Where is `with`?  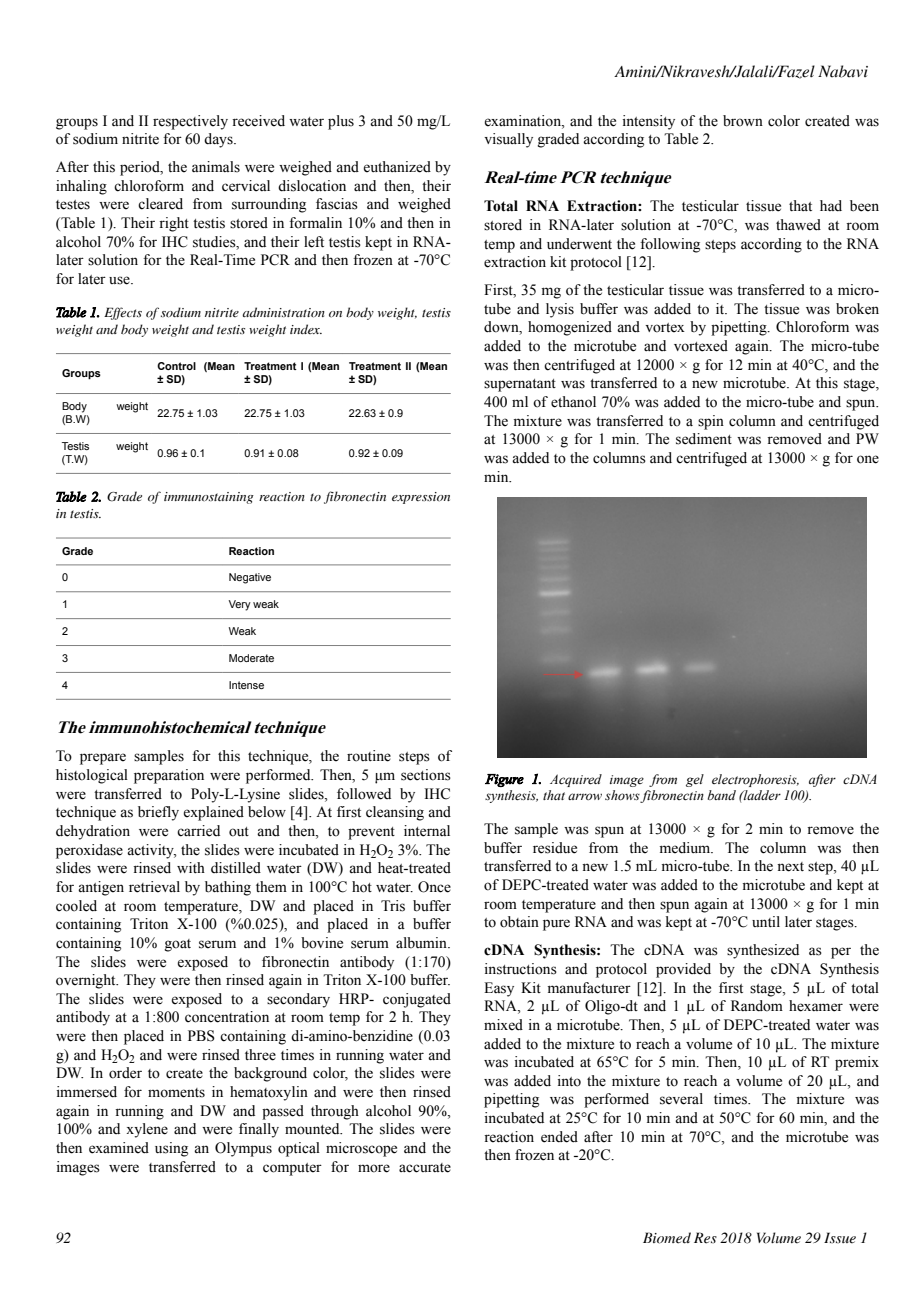
with is located at coordinates (191, 867).
